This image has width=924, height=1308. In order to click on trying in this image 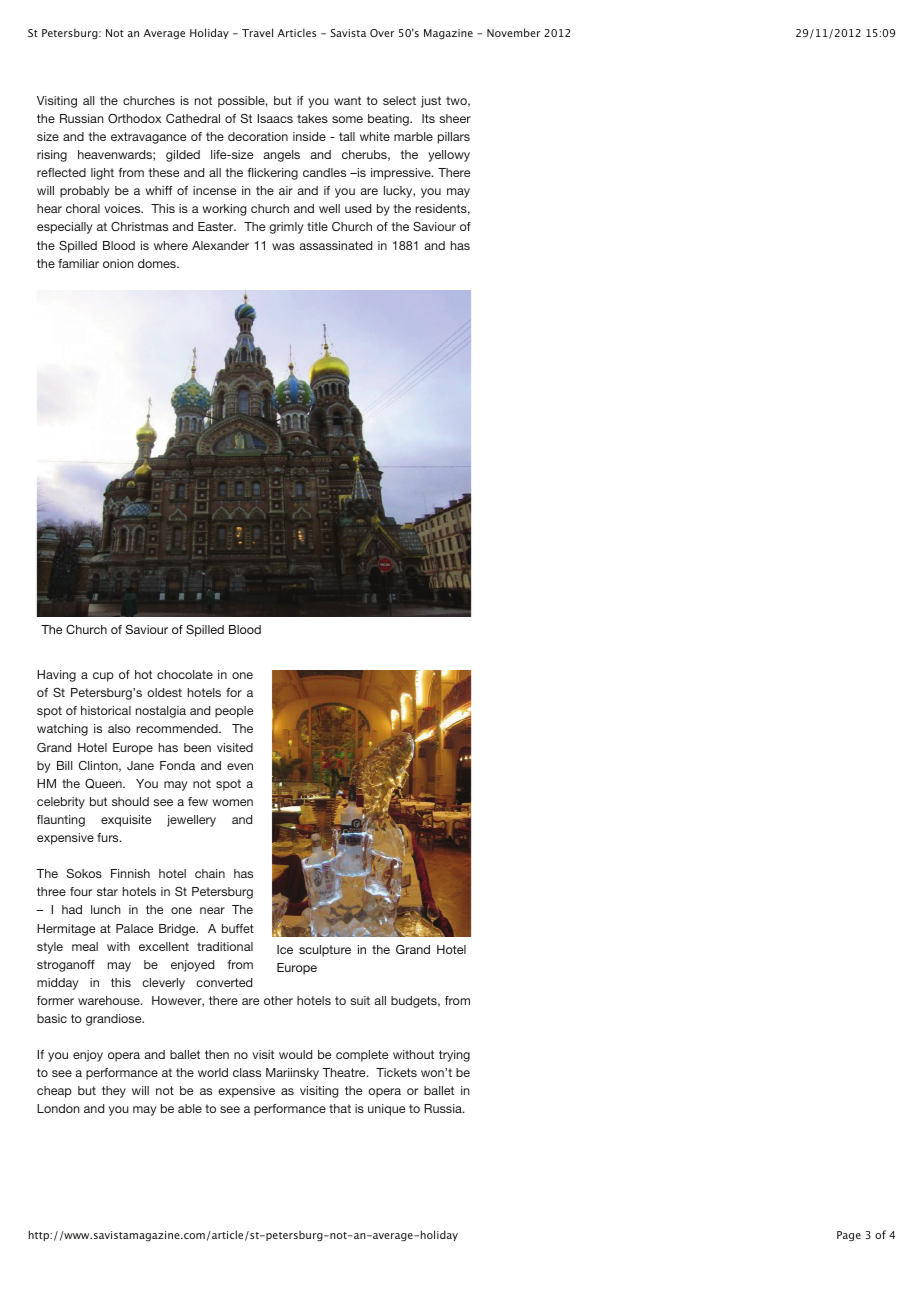, I will do `click(454, 1056)`.
